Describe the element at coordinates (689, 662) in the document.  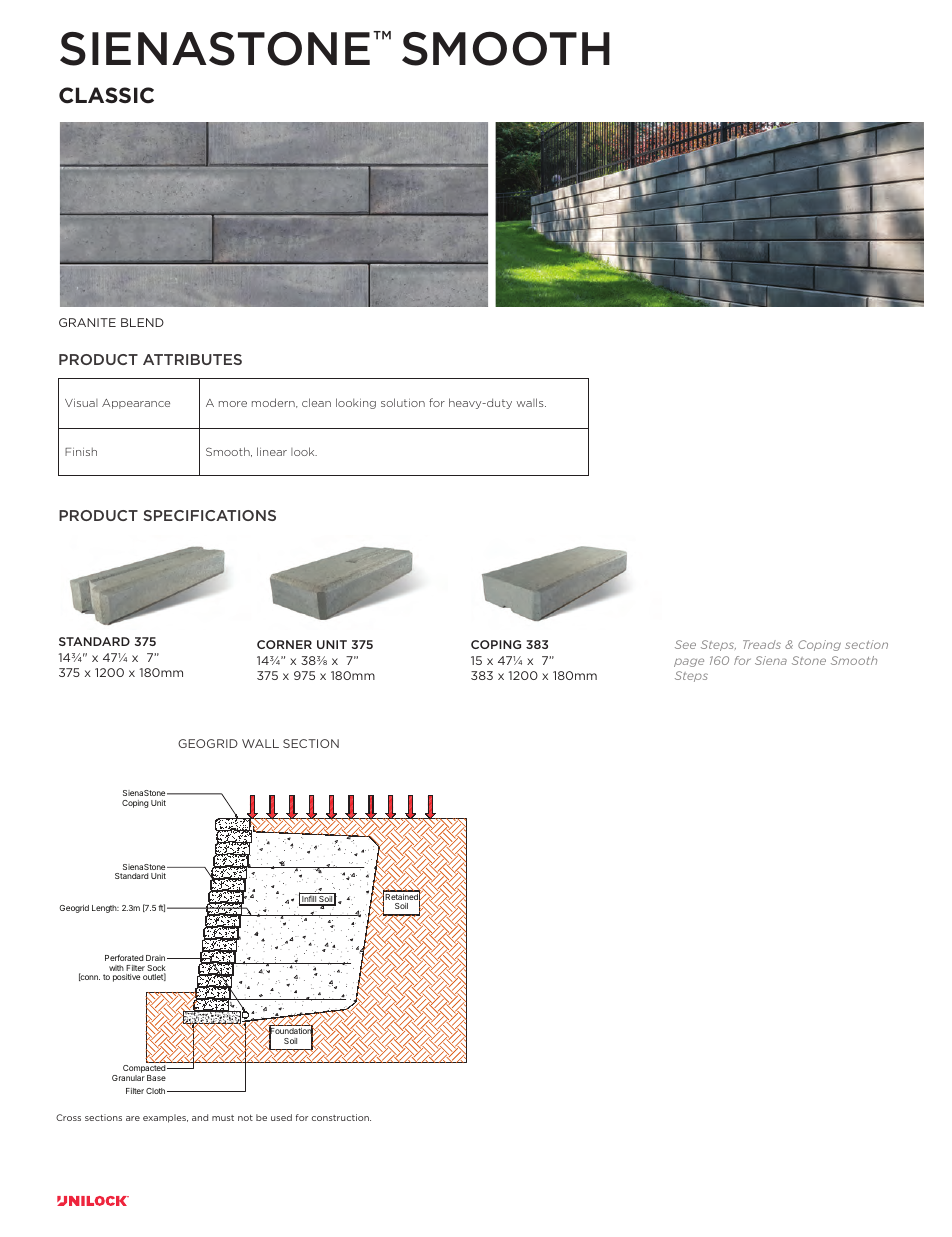
I see `page` at that location.
